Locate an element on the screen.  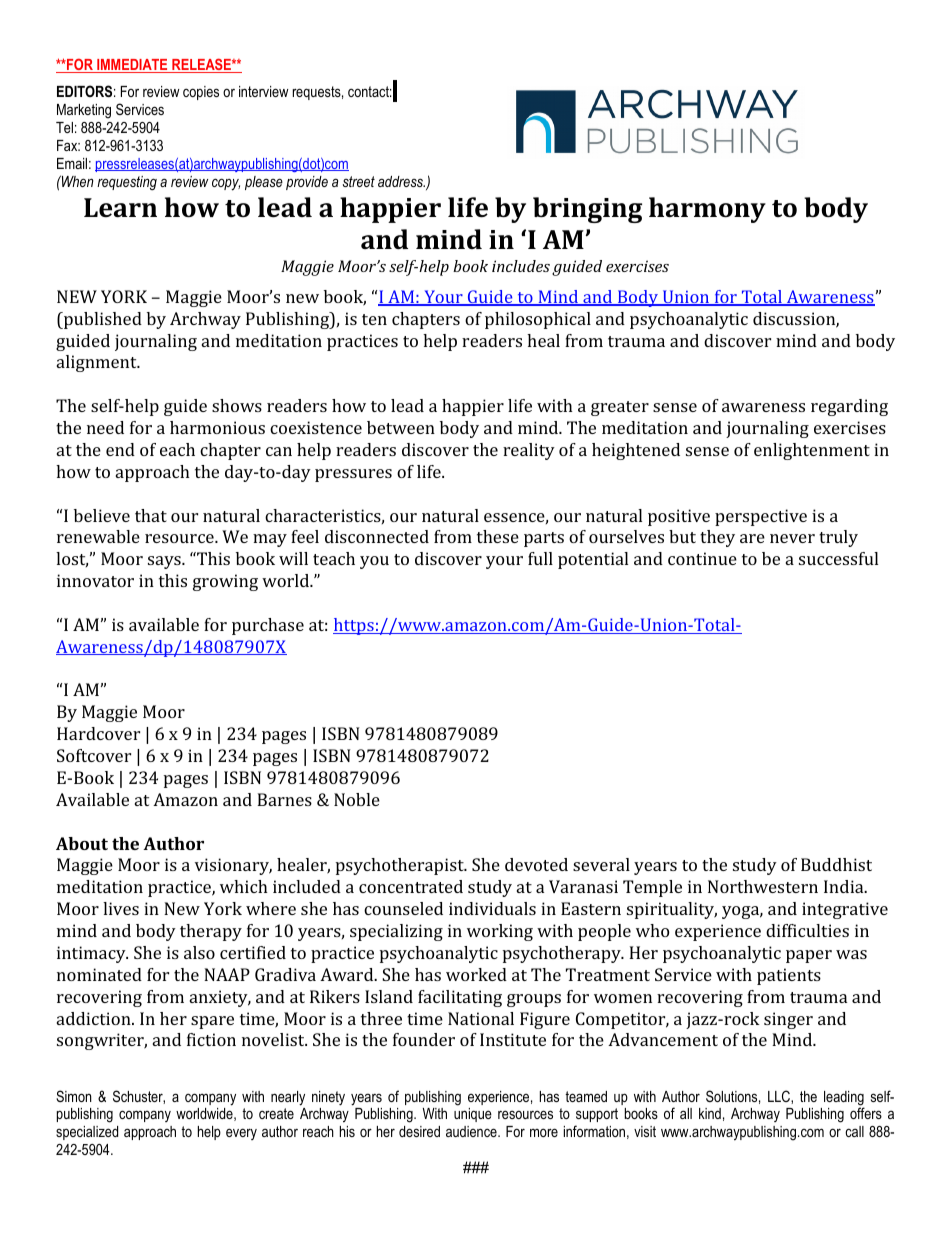
unique is located at coordinates (473, 1115).
